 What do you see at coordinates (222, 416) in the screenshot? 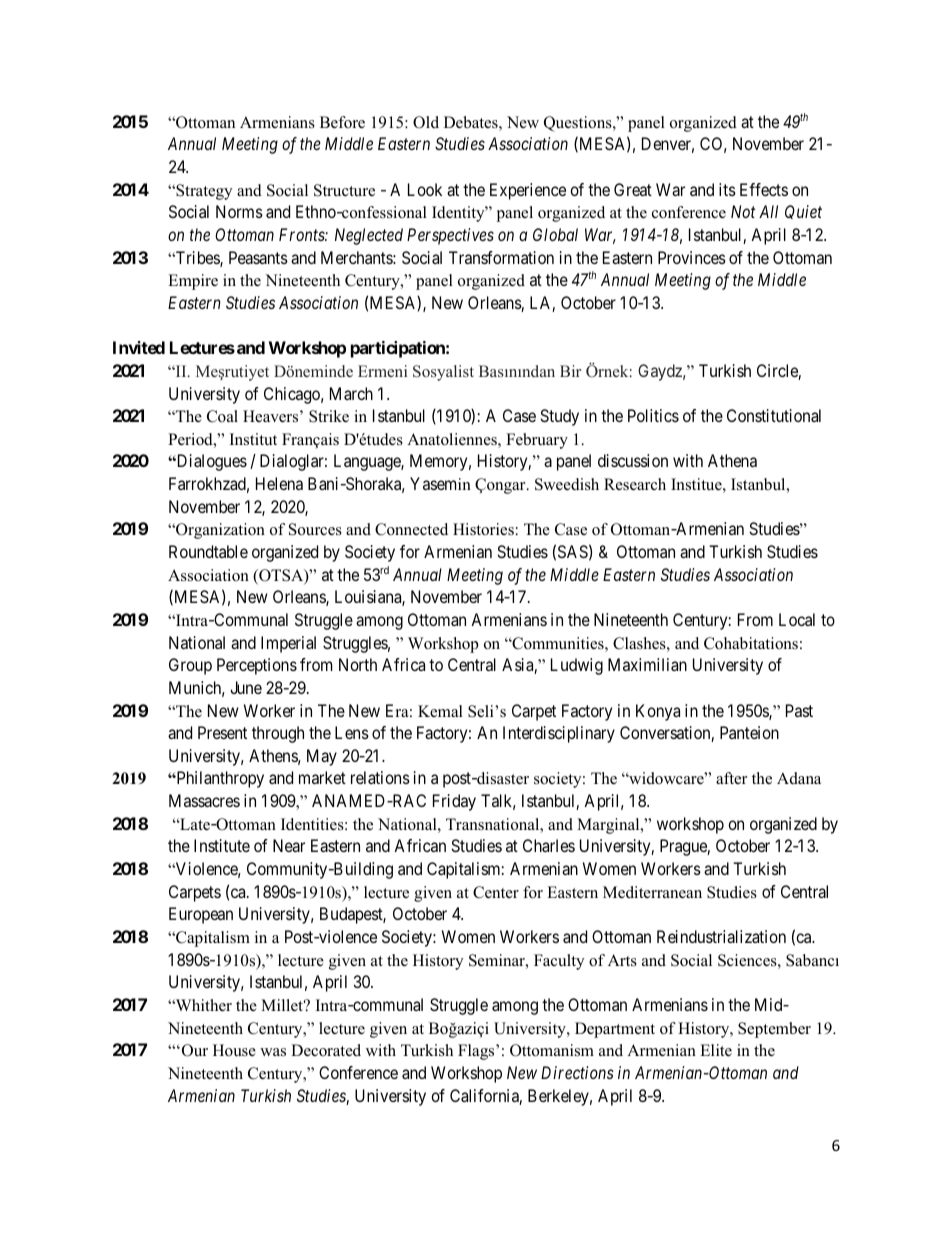
I see `Coal` at bounding box center [222, 416].
